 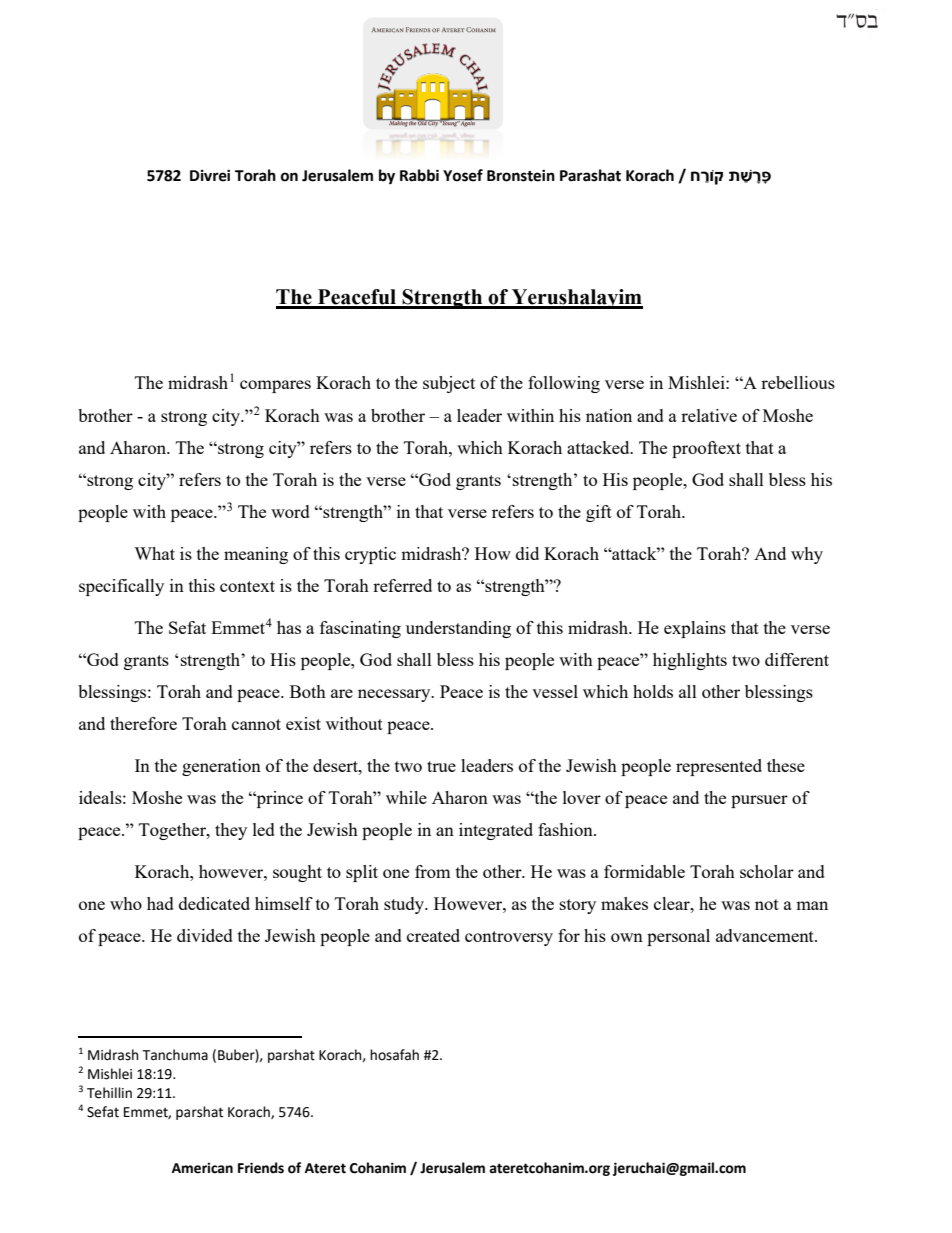 I want to click on Yosef, so click(x=463, y=175).
